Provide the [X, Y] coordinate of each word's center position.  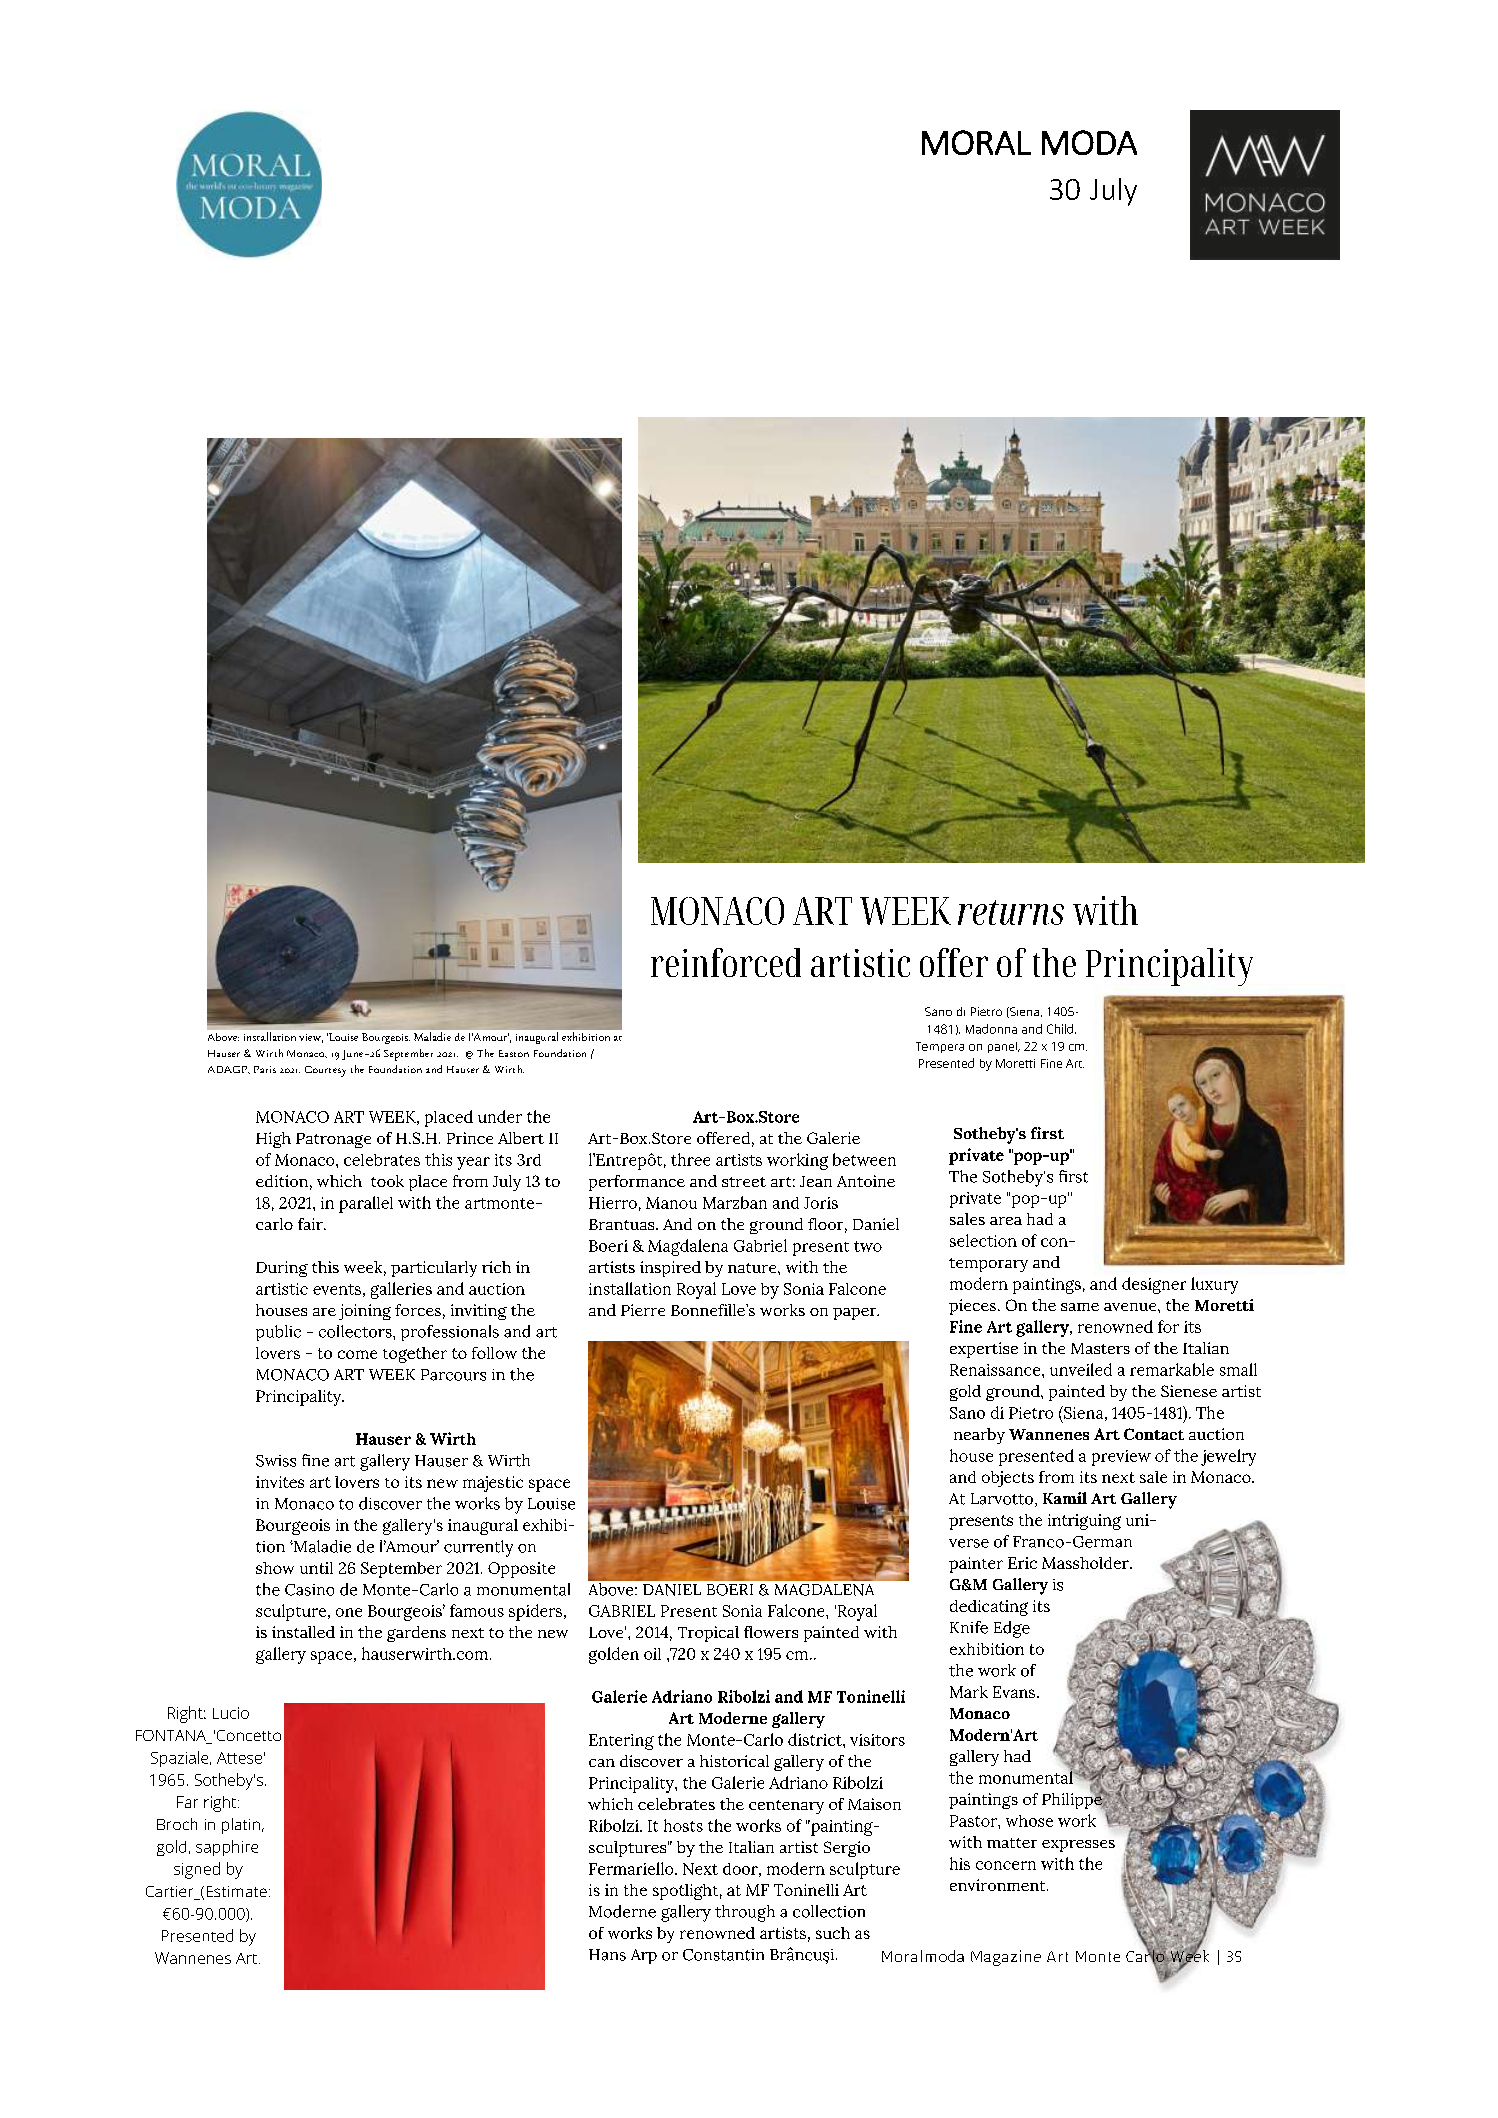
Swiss [276, 1461]
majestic [493, 1484]
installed [303, 1632]
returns [1011, 912]
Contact [1154, 1434]
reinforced [726, 962]
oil [652, 1654]
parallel [366, 1204]
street [744, 1182]
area [1006, 1221]
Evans [1015, 1692]
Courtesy [325, 1071]
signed [197, 1870]
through [745, 1913]
